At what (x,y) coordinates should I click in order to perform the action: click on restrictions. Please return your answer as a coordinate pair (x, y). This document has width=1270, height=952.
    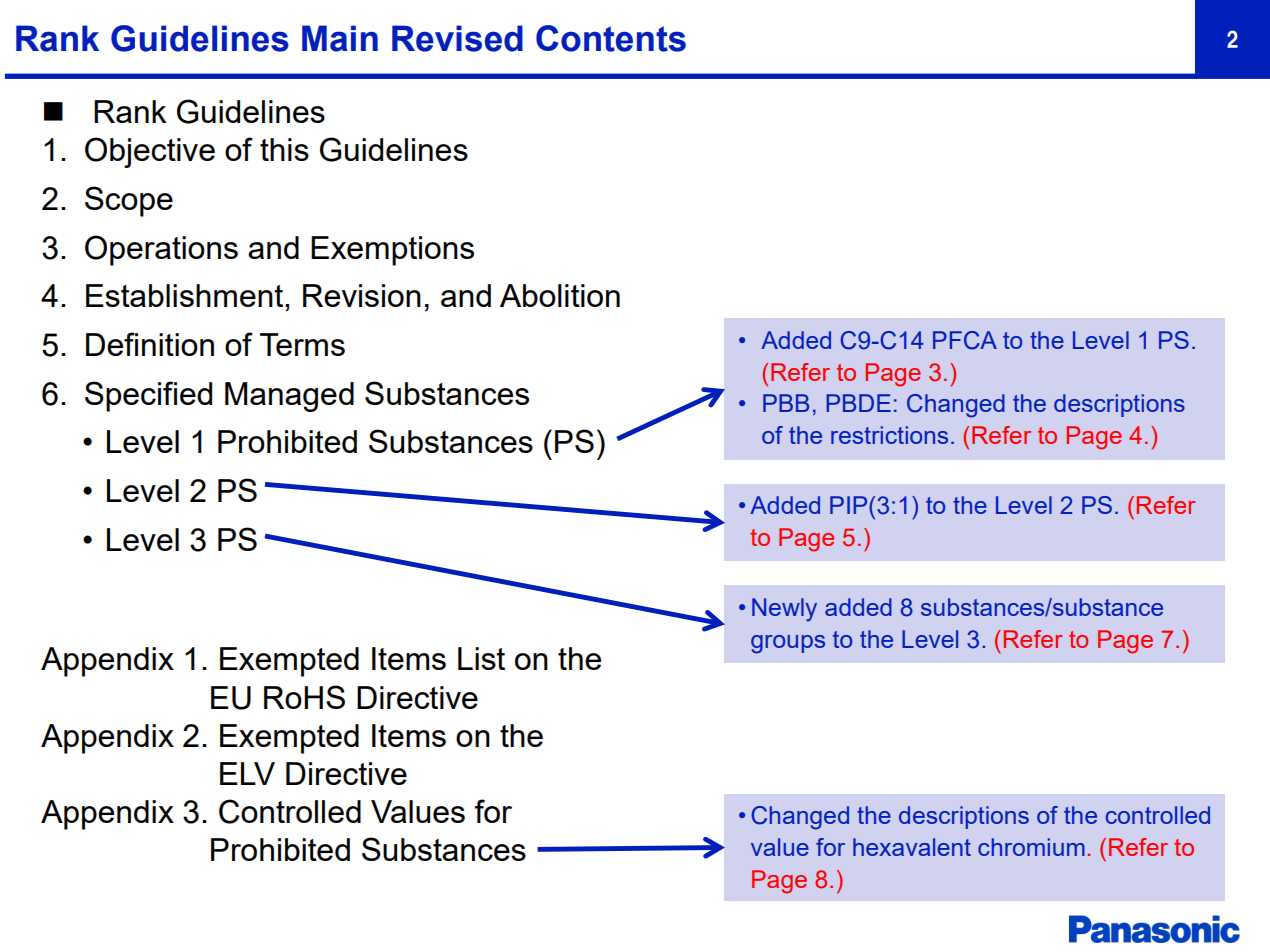
    Looking at the image, I should click on (889, 435).
